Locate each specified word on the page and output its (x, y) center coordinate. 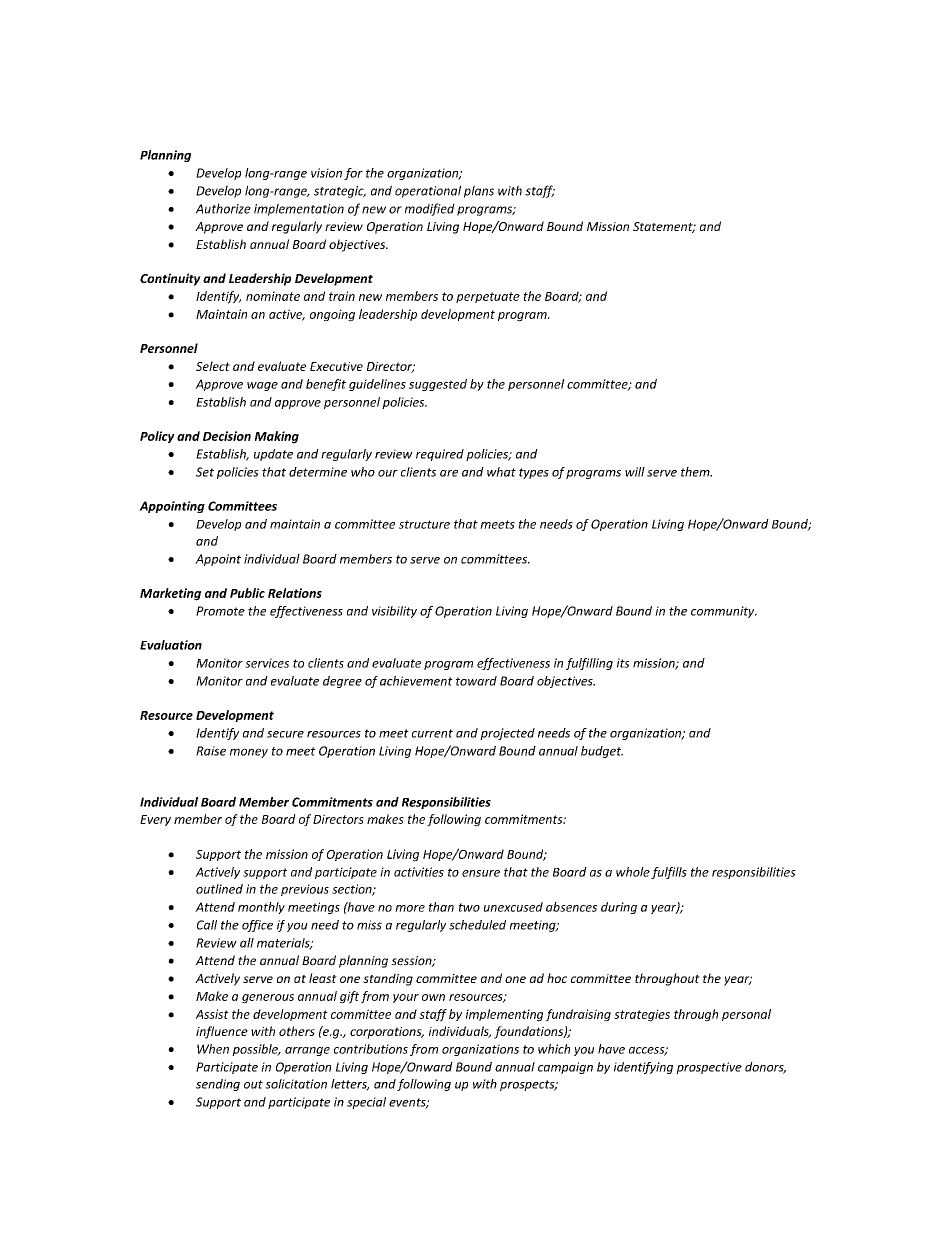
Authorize (223, 208)
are (449, 473)
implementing (504, 1015)
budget (602, 752)
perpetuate (488, 297)
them (696, 472)
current (432, 733)
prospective (709, 1068)
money (249, 753)
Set (205, 472)
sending (218, 1085)
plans (479, 191)
